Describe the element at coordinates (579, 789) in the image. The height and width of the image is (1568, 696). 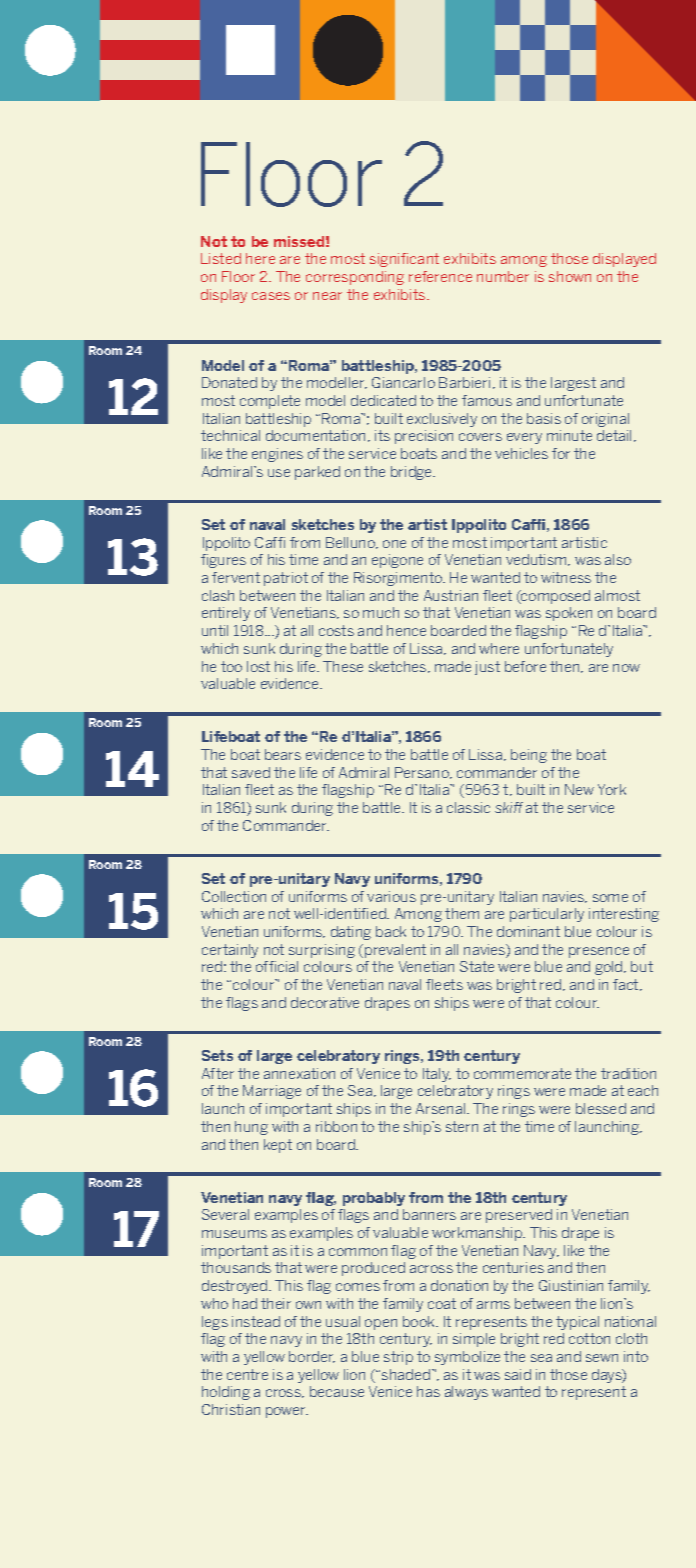
I see `New` at that location.
